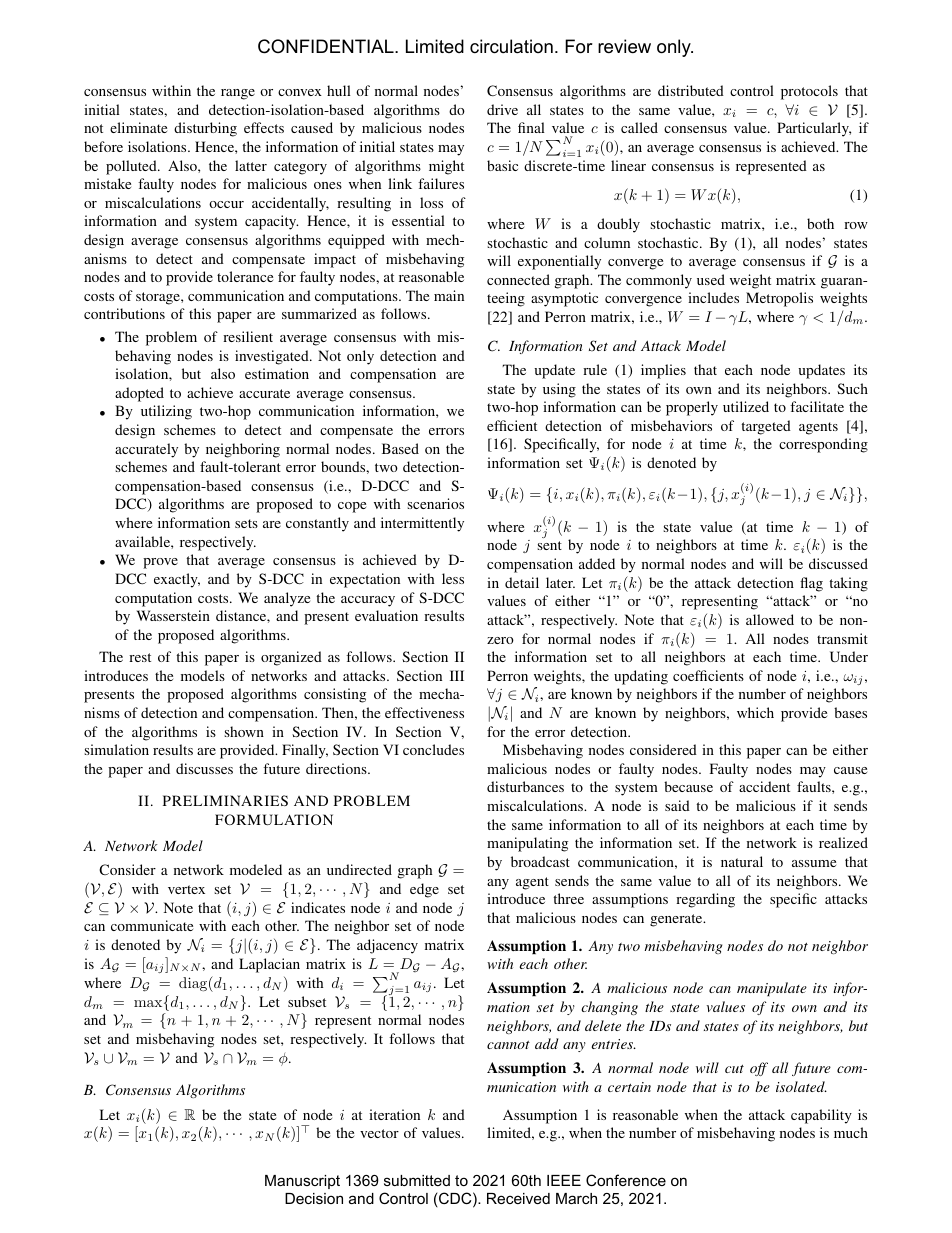 This screenshot has height=1233, width=952. Describe the element at coordinates (435, 503) in the screenshot. I see `scenarios` at that location.
